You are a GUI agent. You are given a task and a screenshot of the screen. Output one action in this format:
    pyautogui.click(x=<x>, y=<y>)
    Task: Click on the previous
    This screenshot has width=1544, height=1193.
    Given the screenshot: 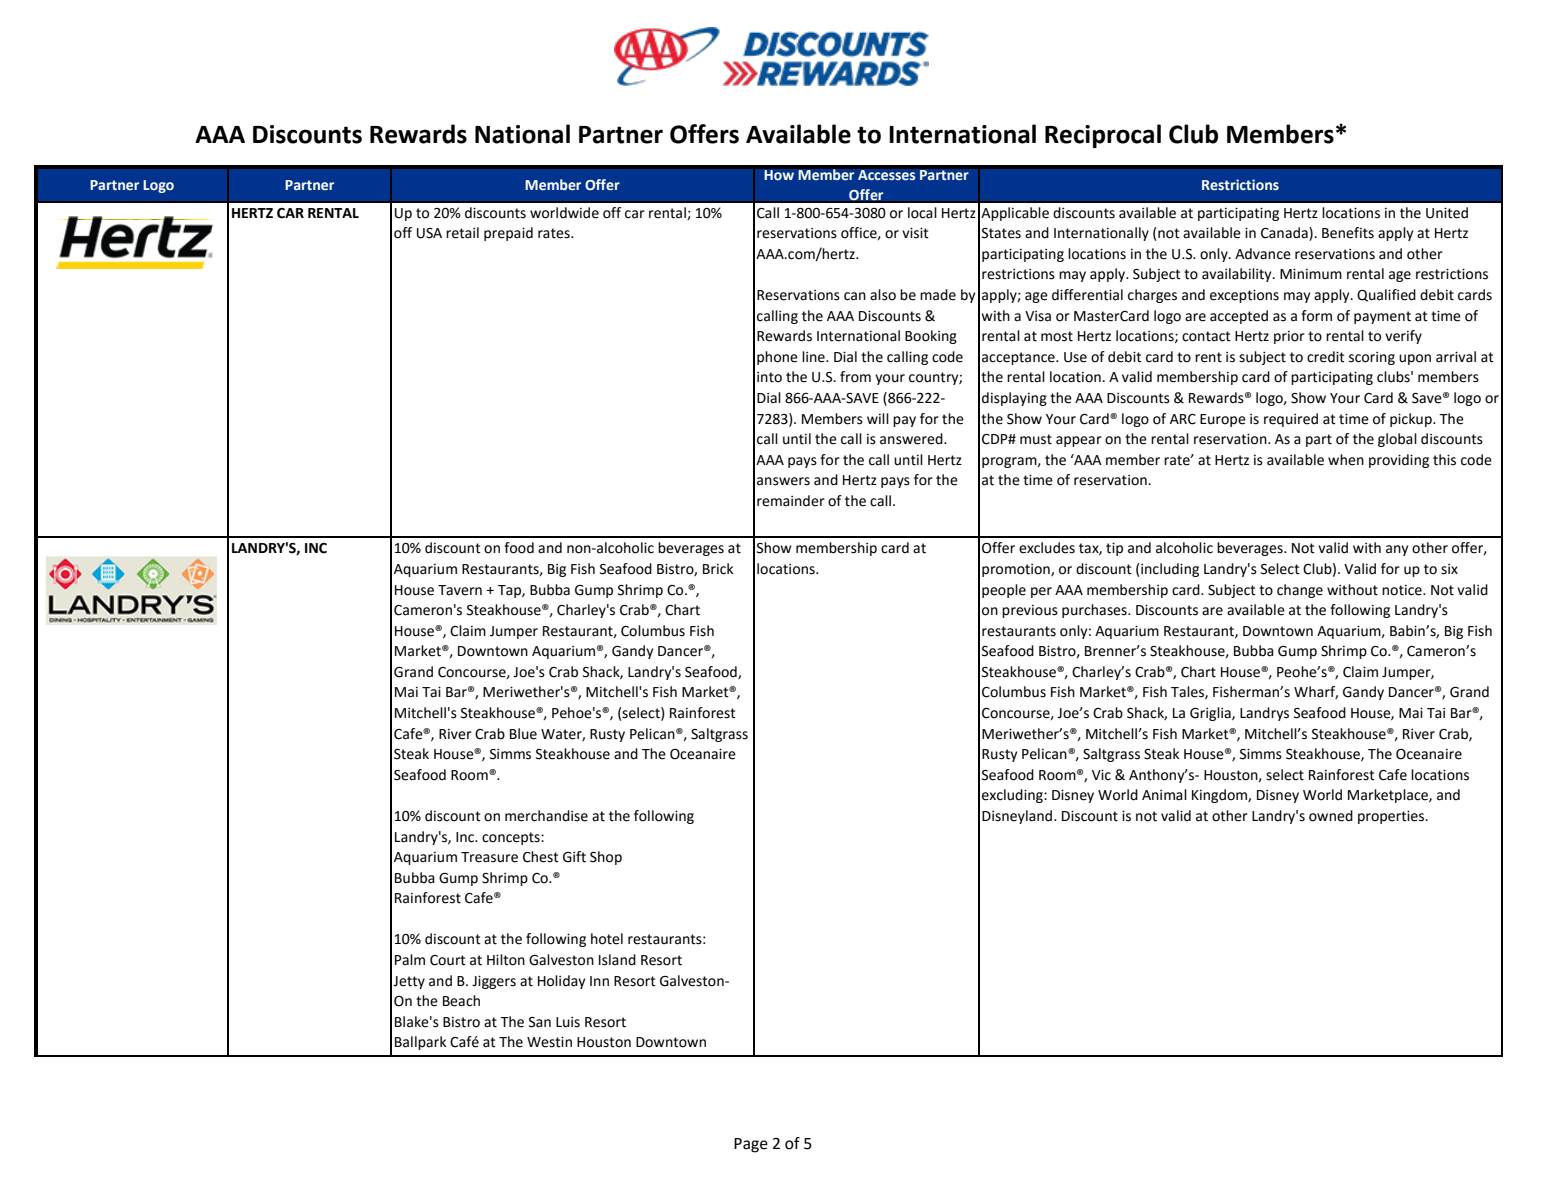 What is the action you would take?
    pyautogui.click(x=1030, y=611)
